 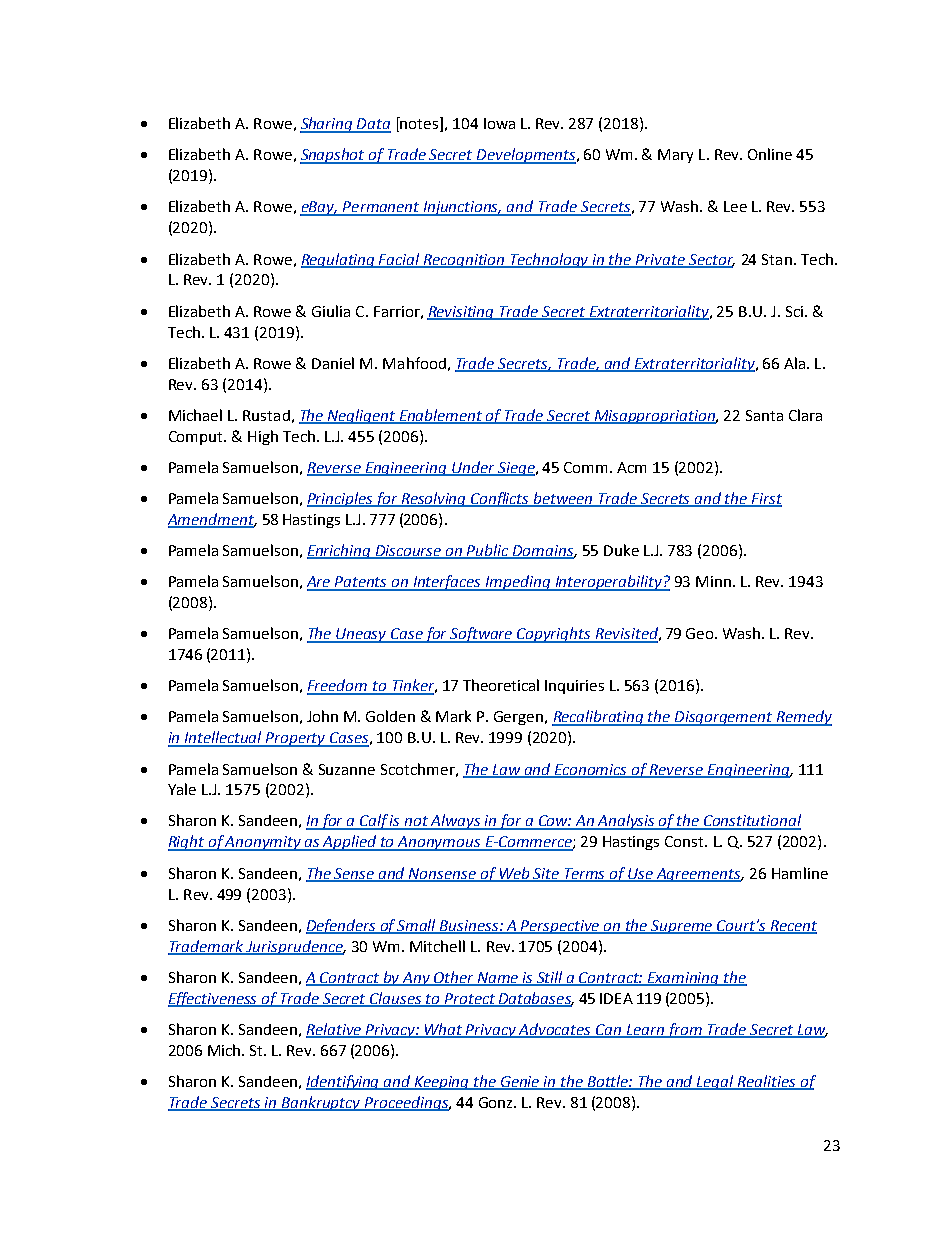 I want to click on High, so click(x=263, y=437).
